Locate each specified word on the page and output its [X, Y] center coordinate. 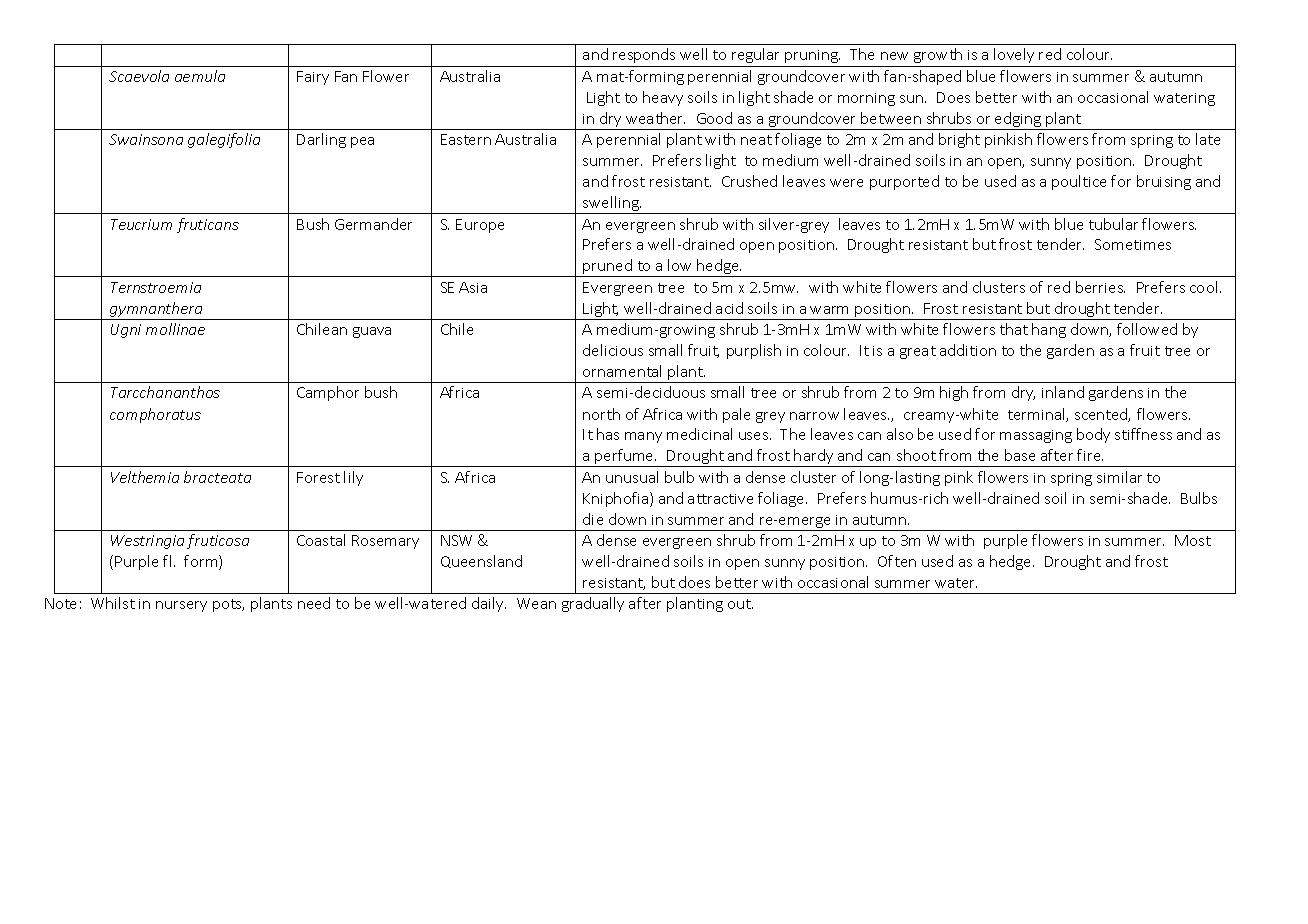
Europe [480, 226]
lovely [1014, 55]
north [601, 414]
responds [644, 55]
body [1093, 435]
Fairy [313, 78]
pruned [608, 268]
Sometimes [1133, 244]
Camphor [328, 393]
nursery [181, 606]
